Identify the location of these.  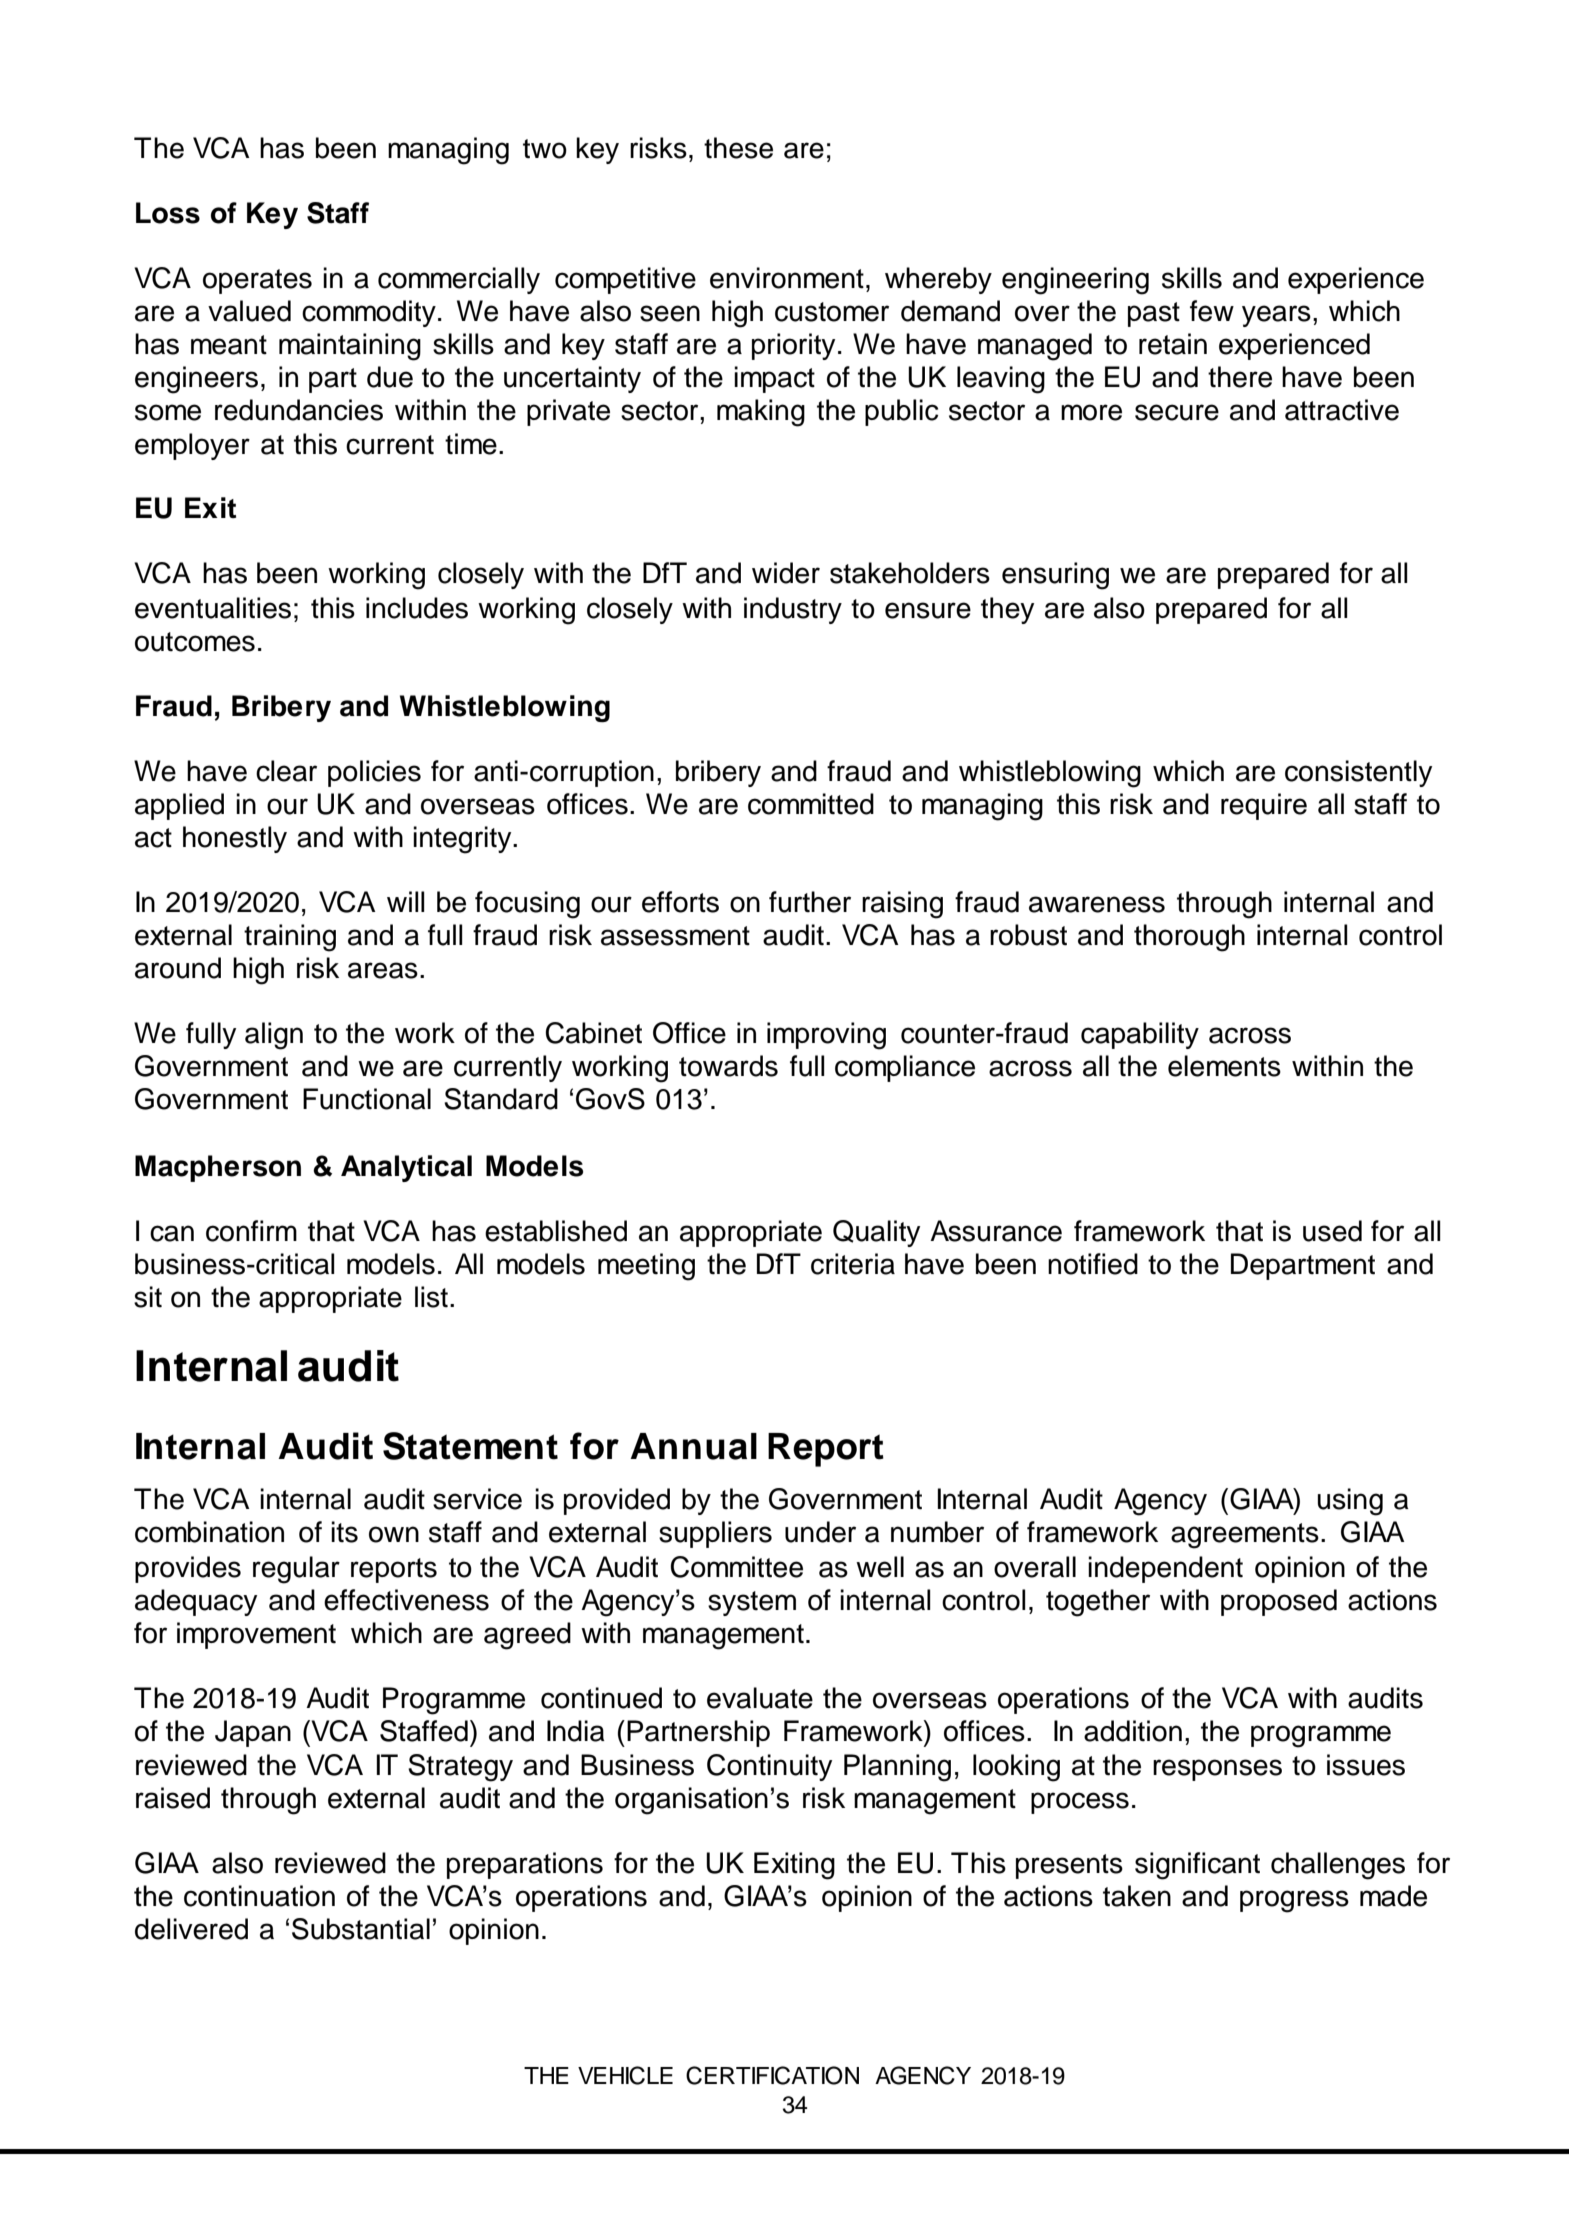
(738, 148).
